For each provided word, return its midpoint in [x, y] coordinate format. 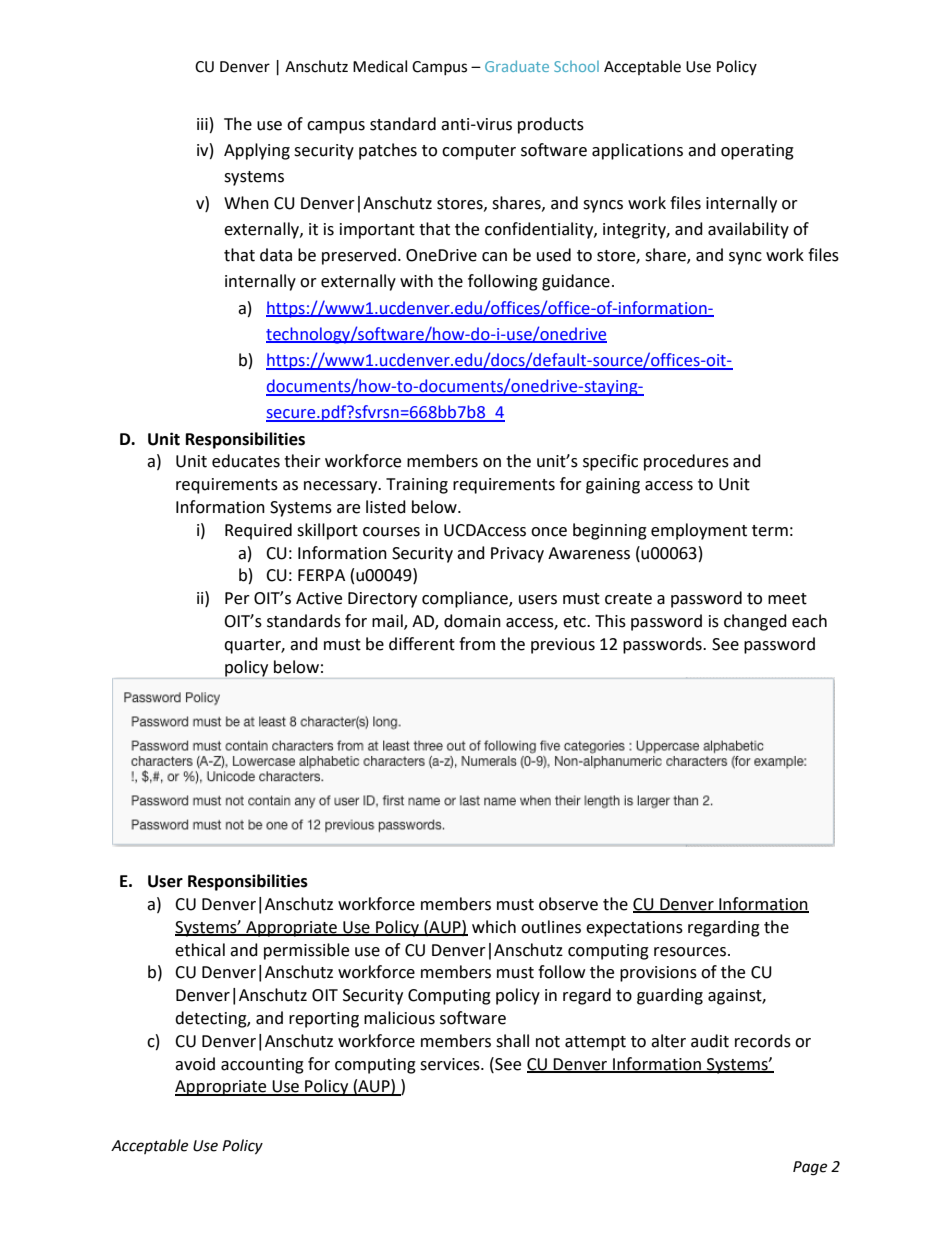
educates [246, 461]
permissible [306, 951]
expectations [634, 929]
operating [757, 152]
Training [417, 486]
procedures [686, 462]
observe [568, 904]
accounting [262, 1066]
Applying [257, 151]
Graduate [517, 66]
